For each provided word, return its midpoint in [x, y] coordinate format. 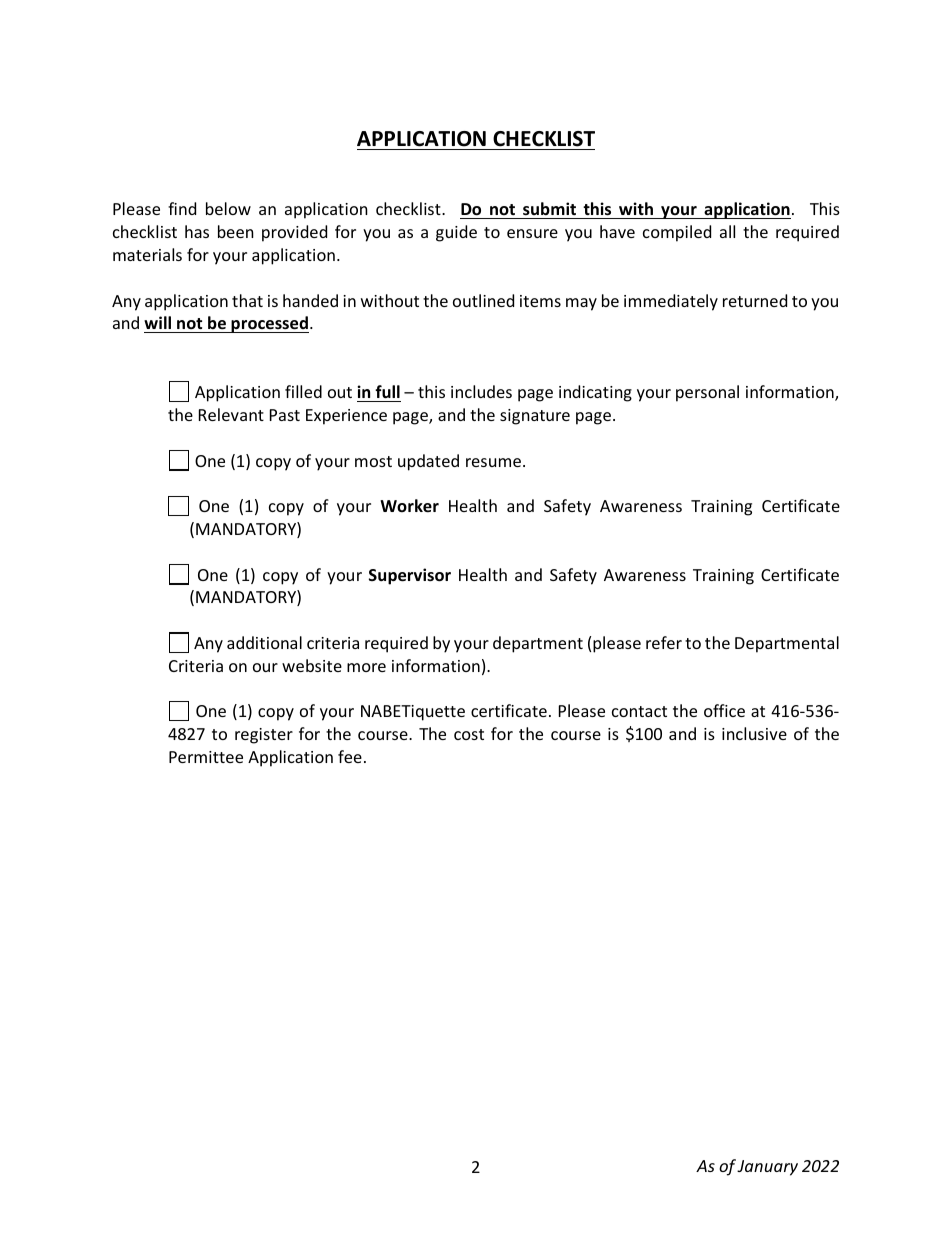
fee [350, 756]
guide [456, 233]
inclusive [754, 733]
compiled [677, 233]
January [767, 1168]
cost [469, 734]
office [724, 710]
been [236, 231]
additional [264, 642]
